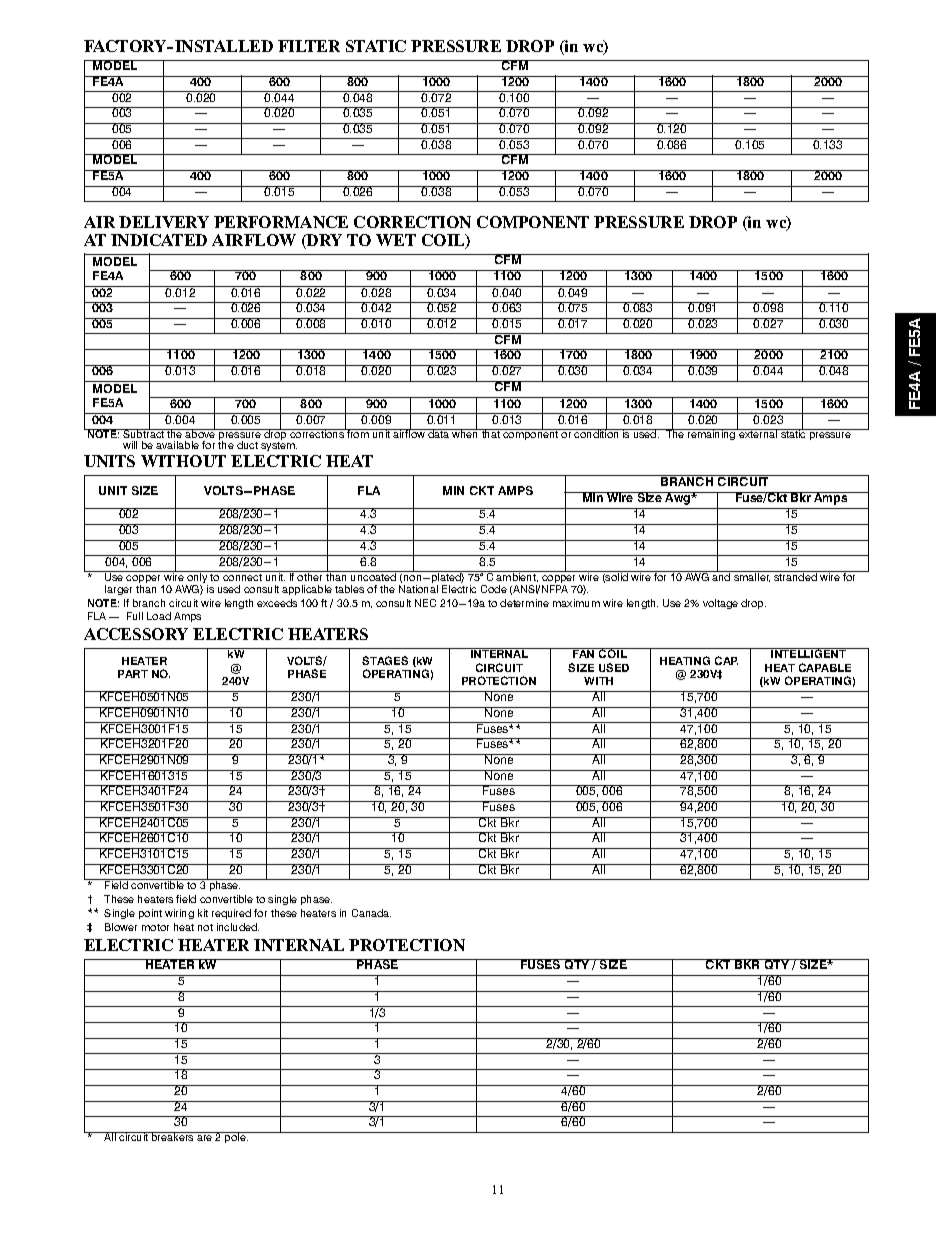  What do you see at coordinates (371, 913) in the document?
I see `Canada` at bounding box center [371, 913].
